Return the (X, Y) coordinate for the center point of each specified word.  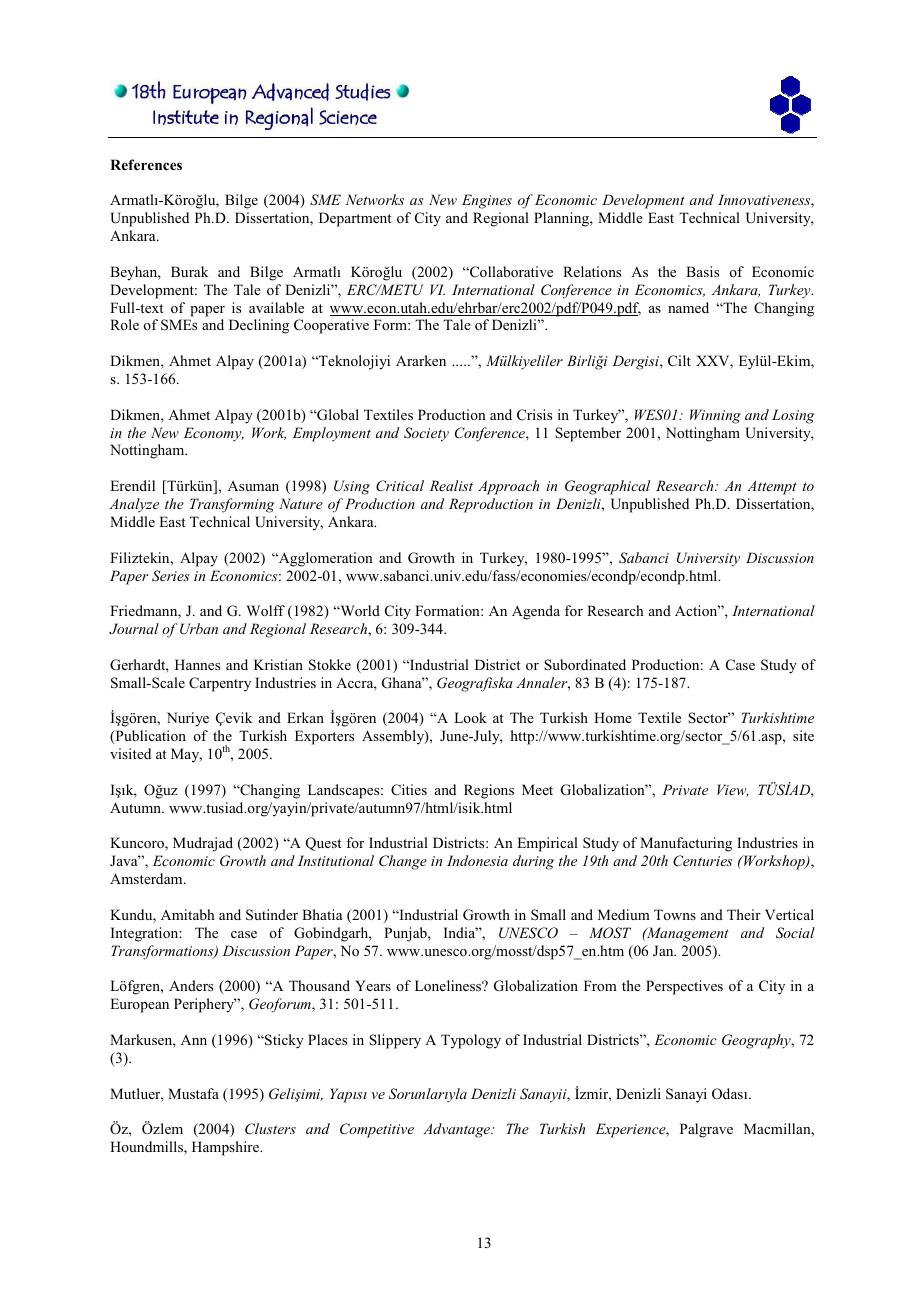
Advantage (458, 1130)
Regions (489, 791)
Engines (487, 201)
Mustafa (193, 1093)
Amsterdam (147, 878)
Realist (451, 485)
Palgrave (706, 1130)
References (146, 164)
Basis (702, 271)
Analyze (134, 505)
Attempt (772, 487)
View (733, 790)
